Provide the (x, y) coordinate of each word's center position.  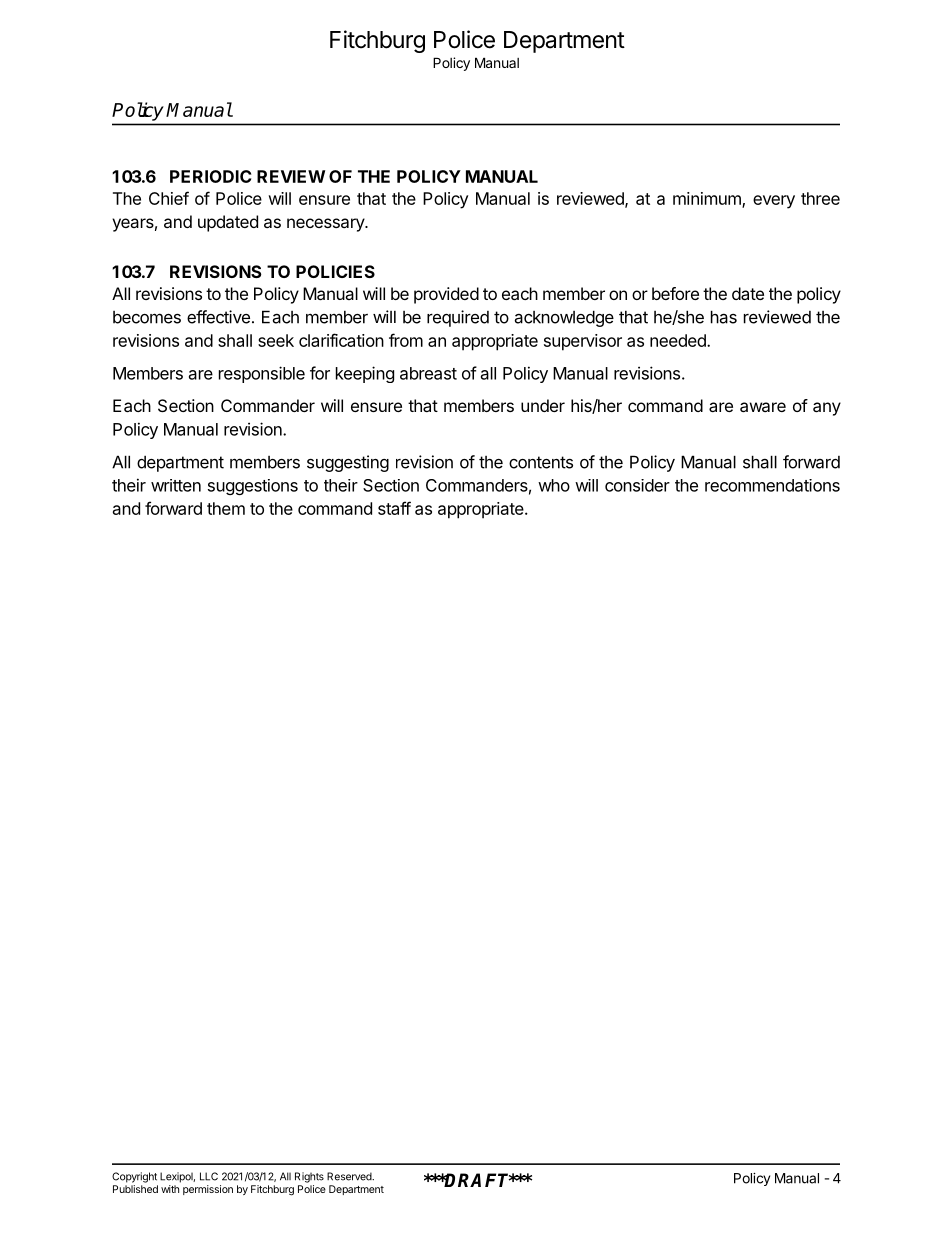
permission (208, 1190)
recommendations (772, 485)
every (774, 202)
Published (135, 1189)
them (226, 508)
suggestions (253, 487)
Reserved (350, 1176)
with (170, 1189)
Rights (309, 1177)
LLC (209, 1176)
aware (763, 407)
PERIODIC (210, 176)
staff (394, 508)
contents (541, 462)
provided (446, 295)
